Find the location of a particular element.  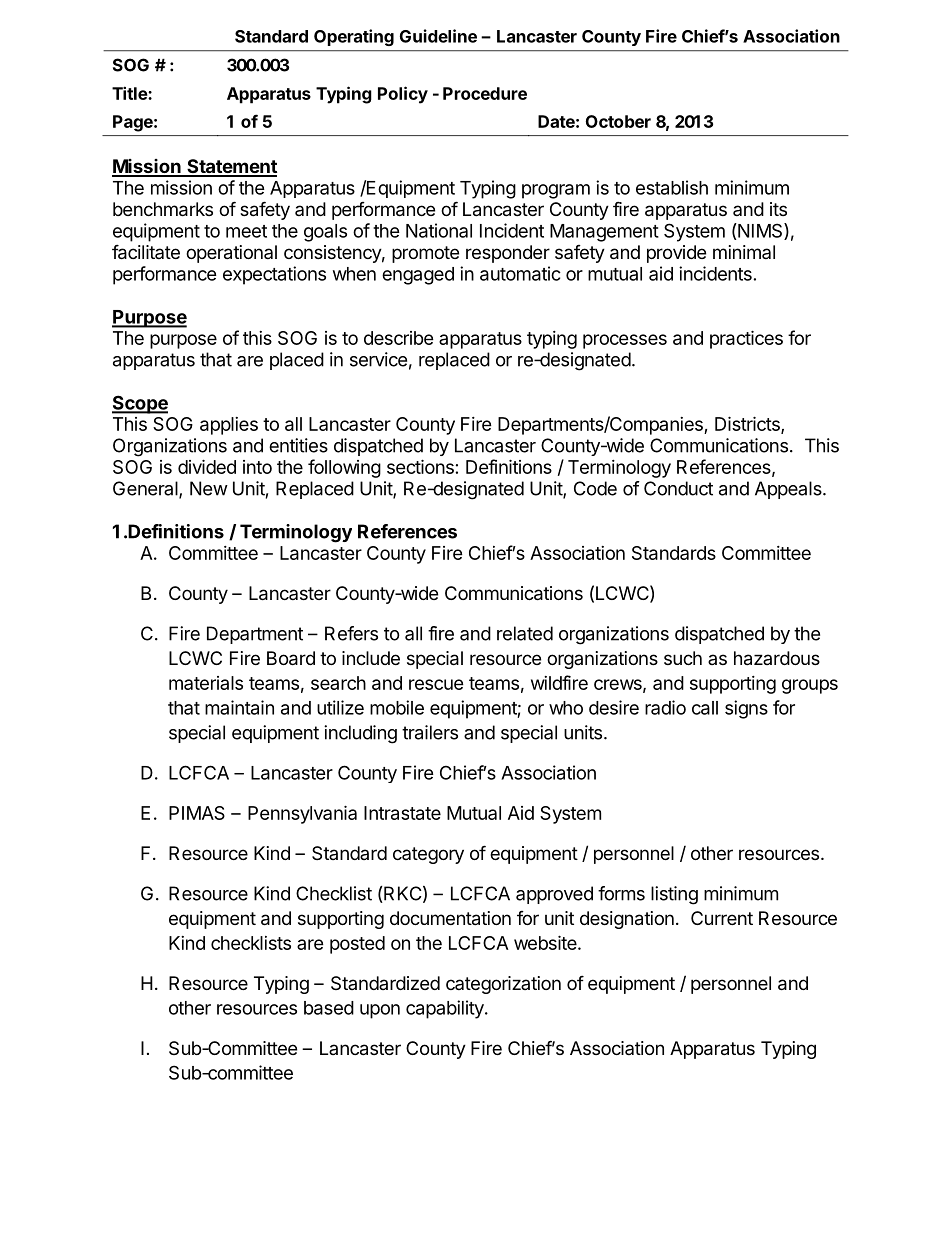

Title is located at coordinates (130, 93).
